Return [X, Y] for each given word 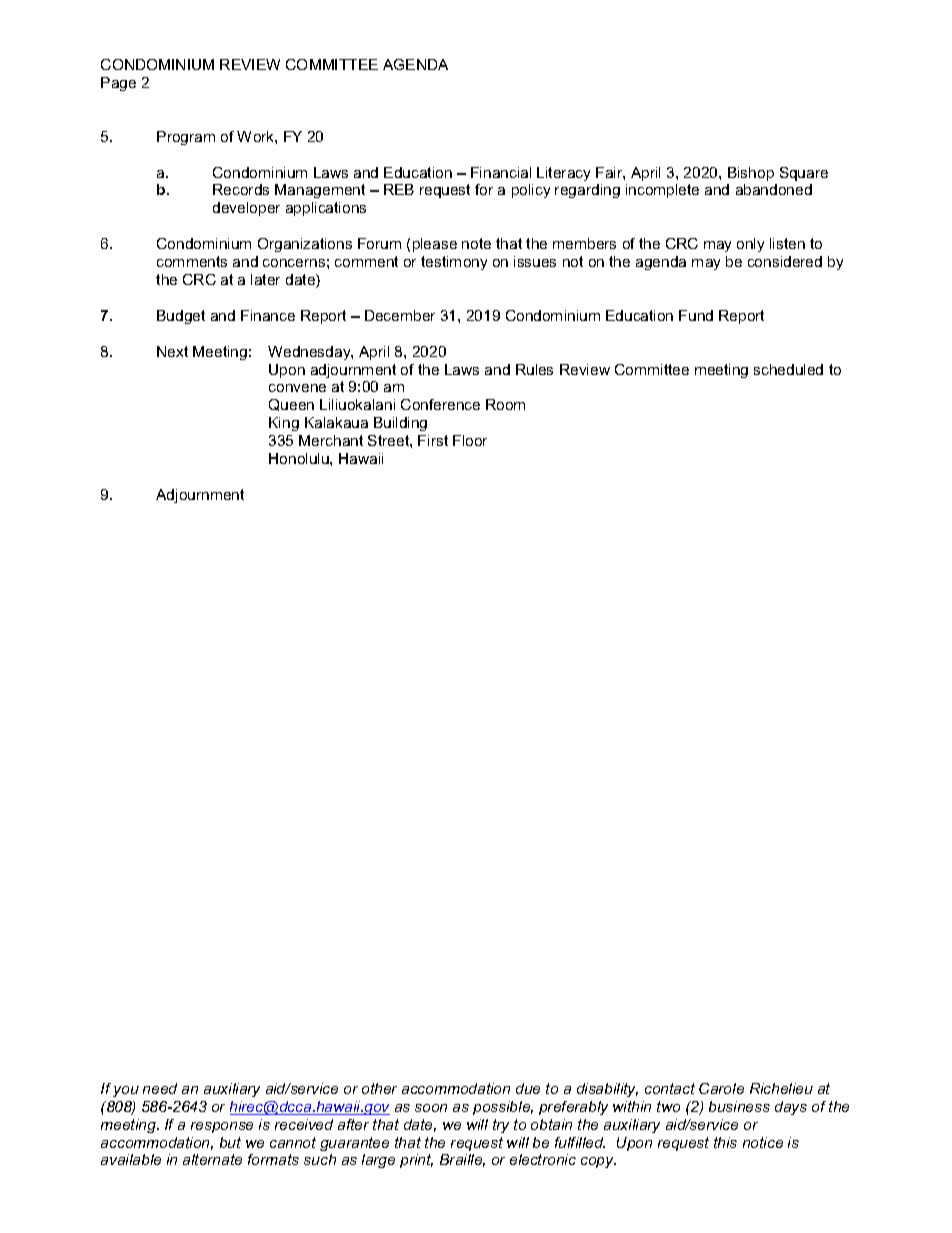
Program [186, 138]
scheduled [788, 369]
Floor [470, 440]
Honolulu [300, 458]
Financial [501, 172]
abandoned [774, 189]
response [222, 1127]
